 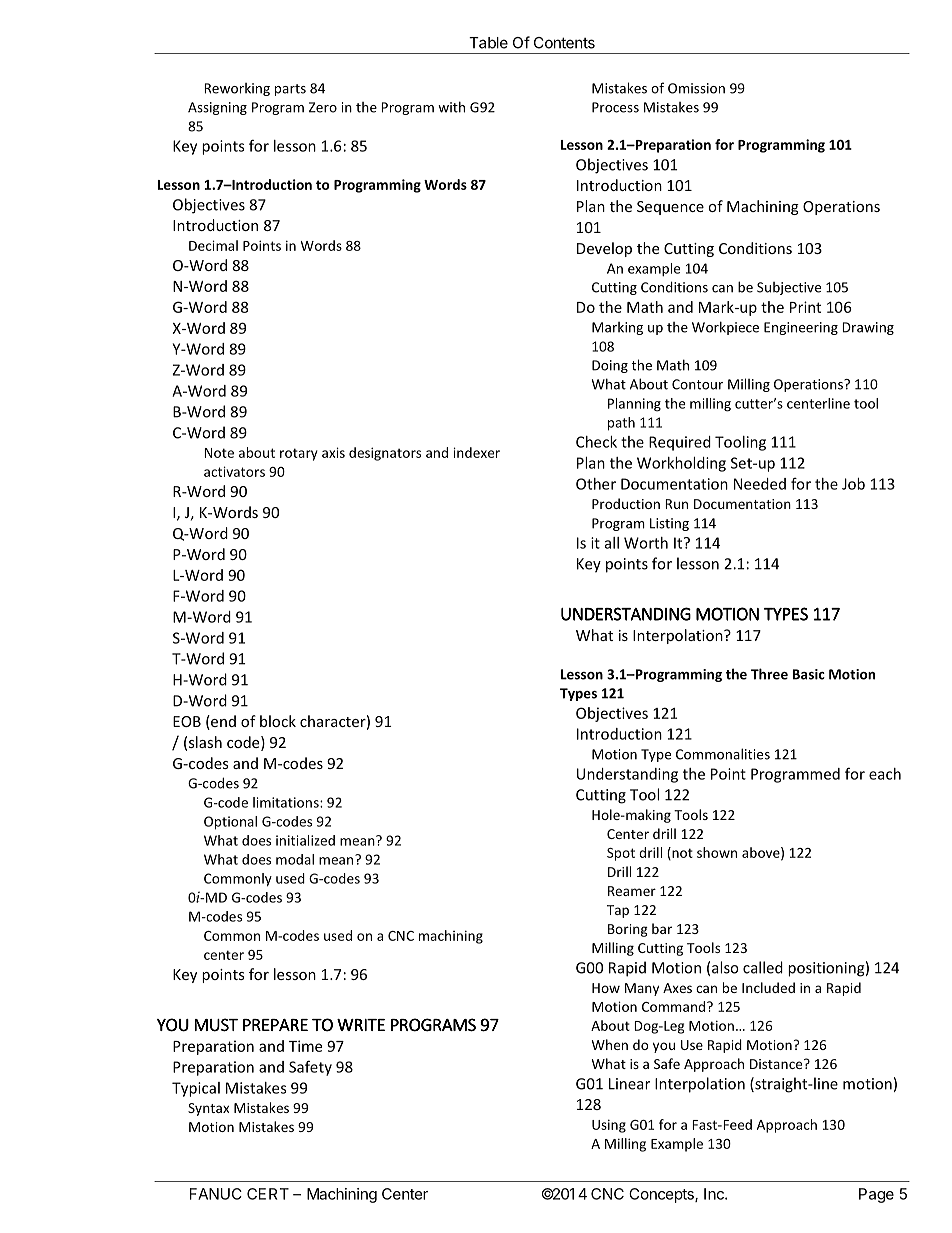 I want to click on Omission, so click(x=696, y=88).
